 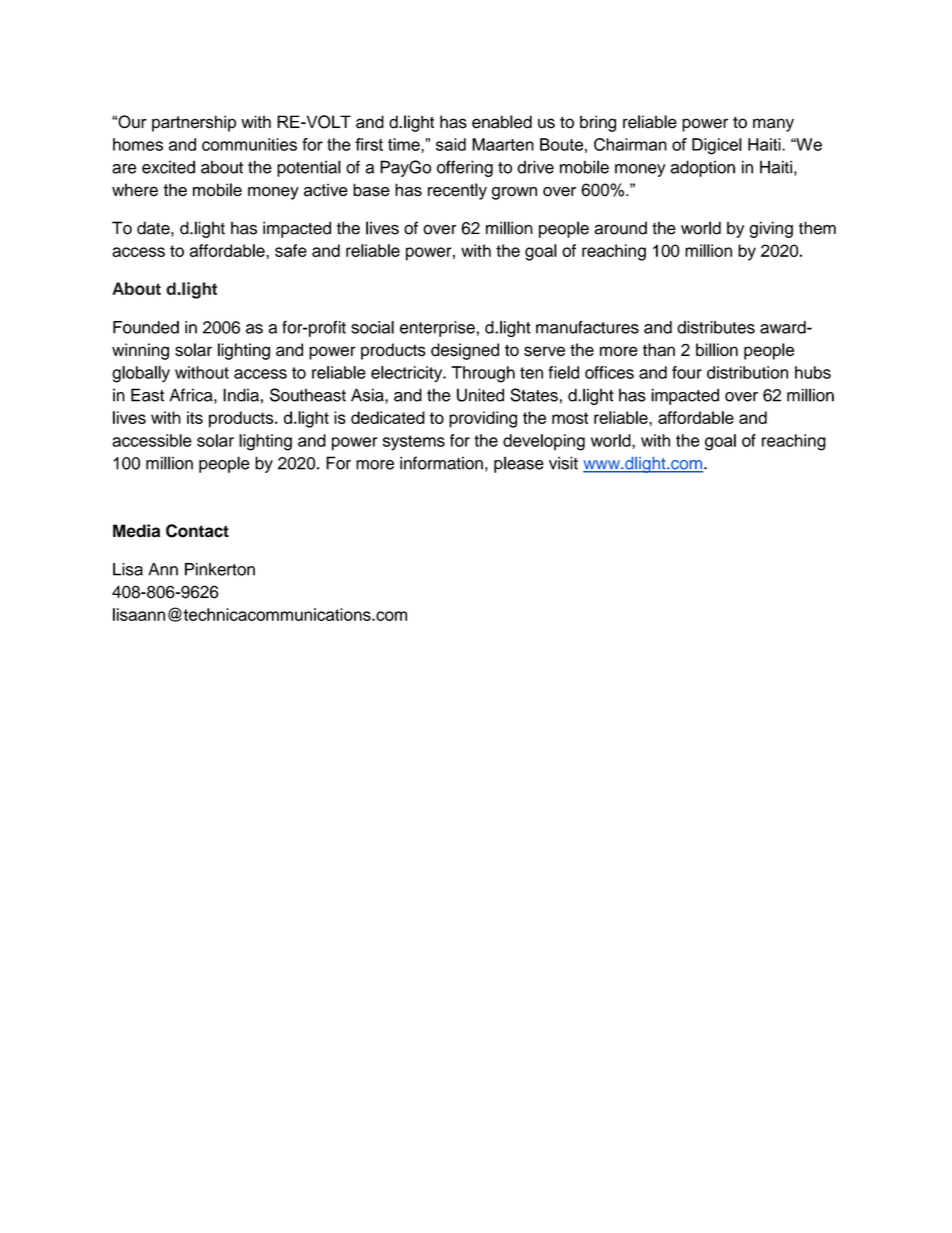 I want to click on information, so click(x=441, y=463).
